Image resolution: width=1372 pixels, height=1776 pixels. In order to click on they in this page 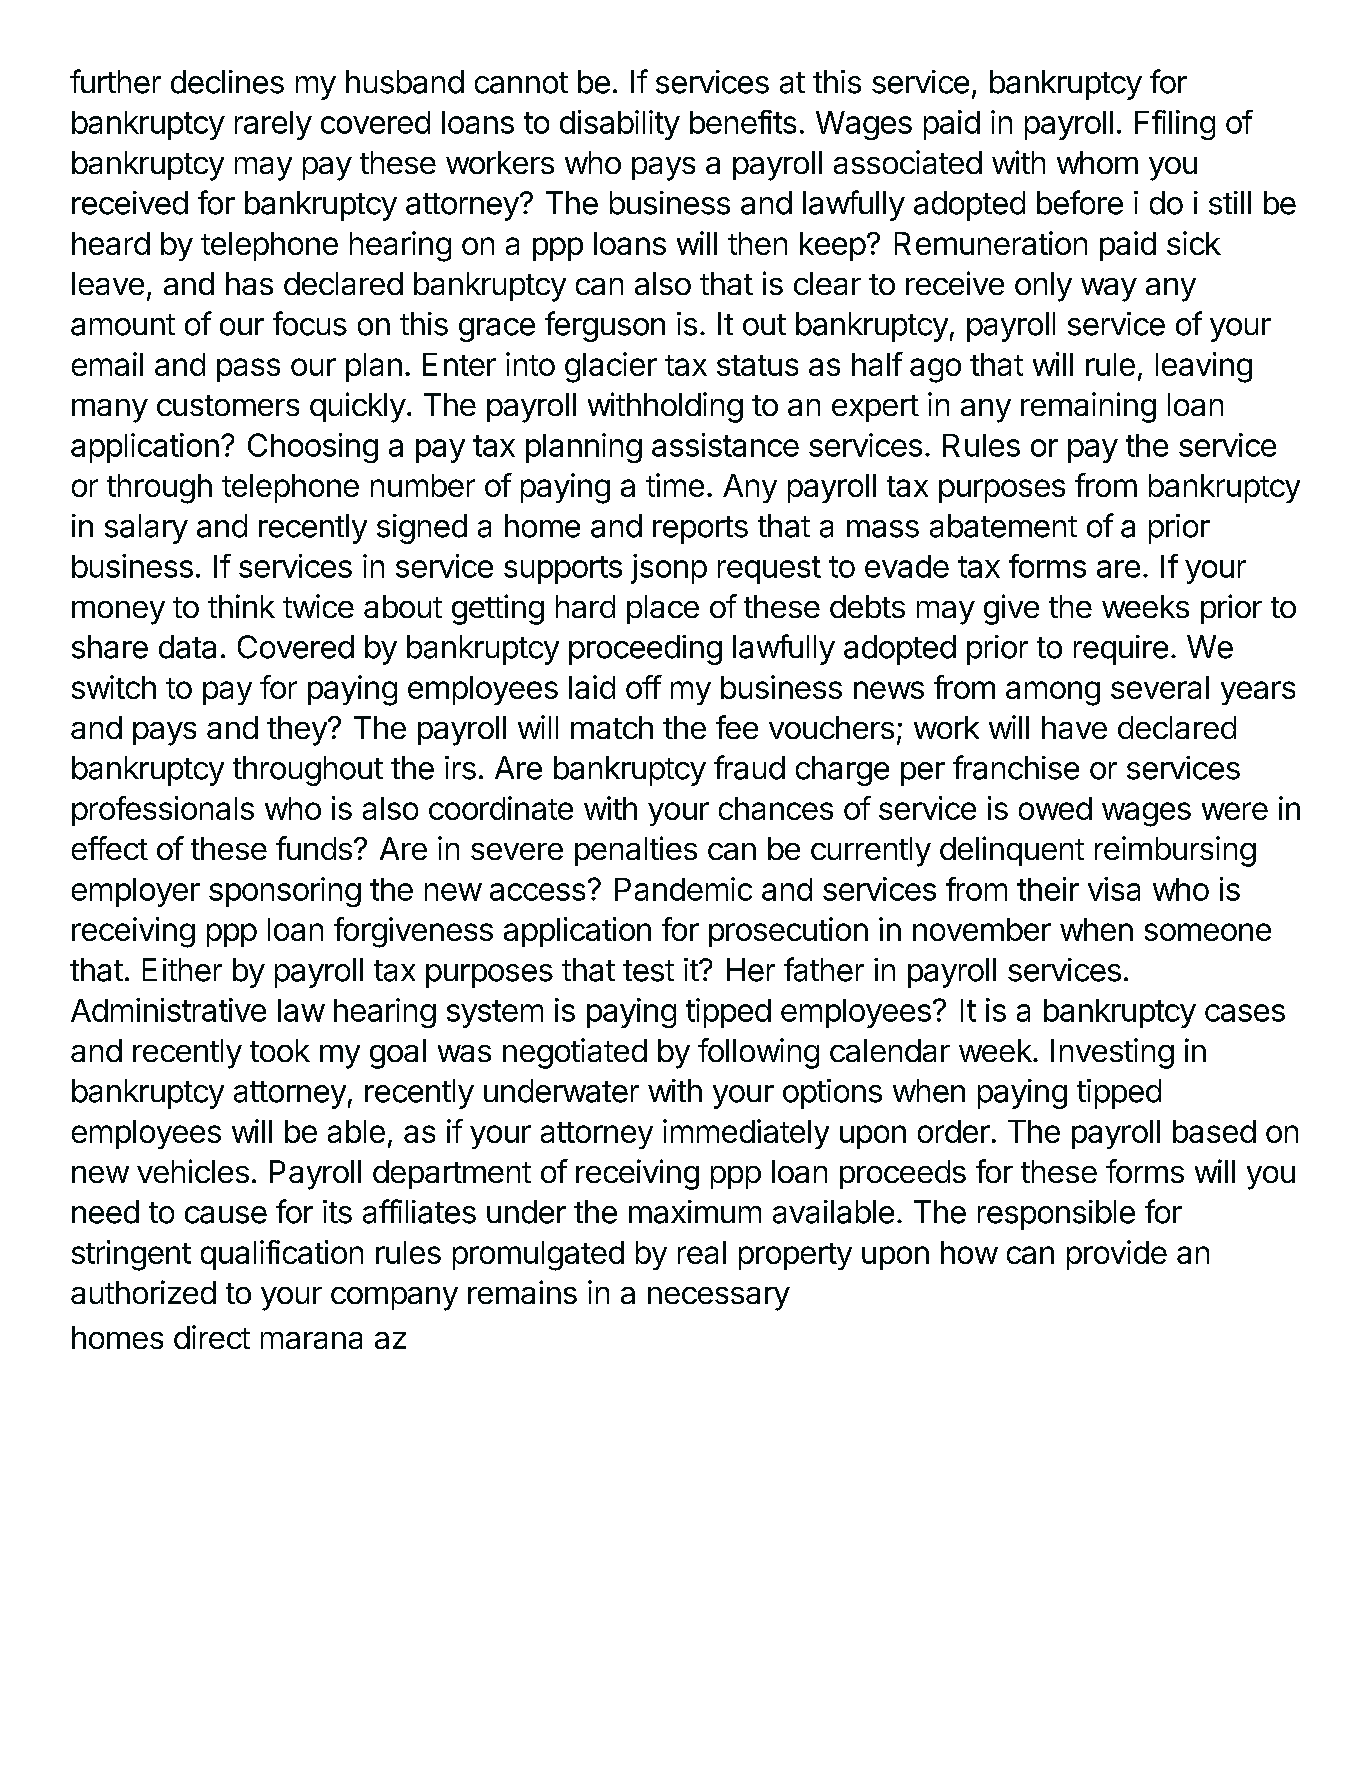, I will do `click(298, 731)`.
